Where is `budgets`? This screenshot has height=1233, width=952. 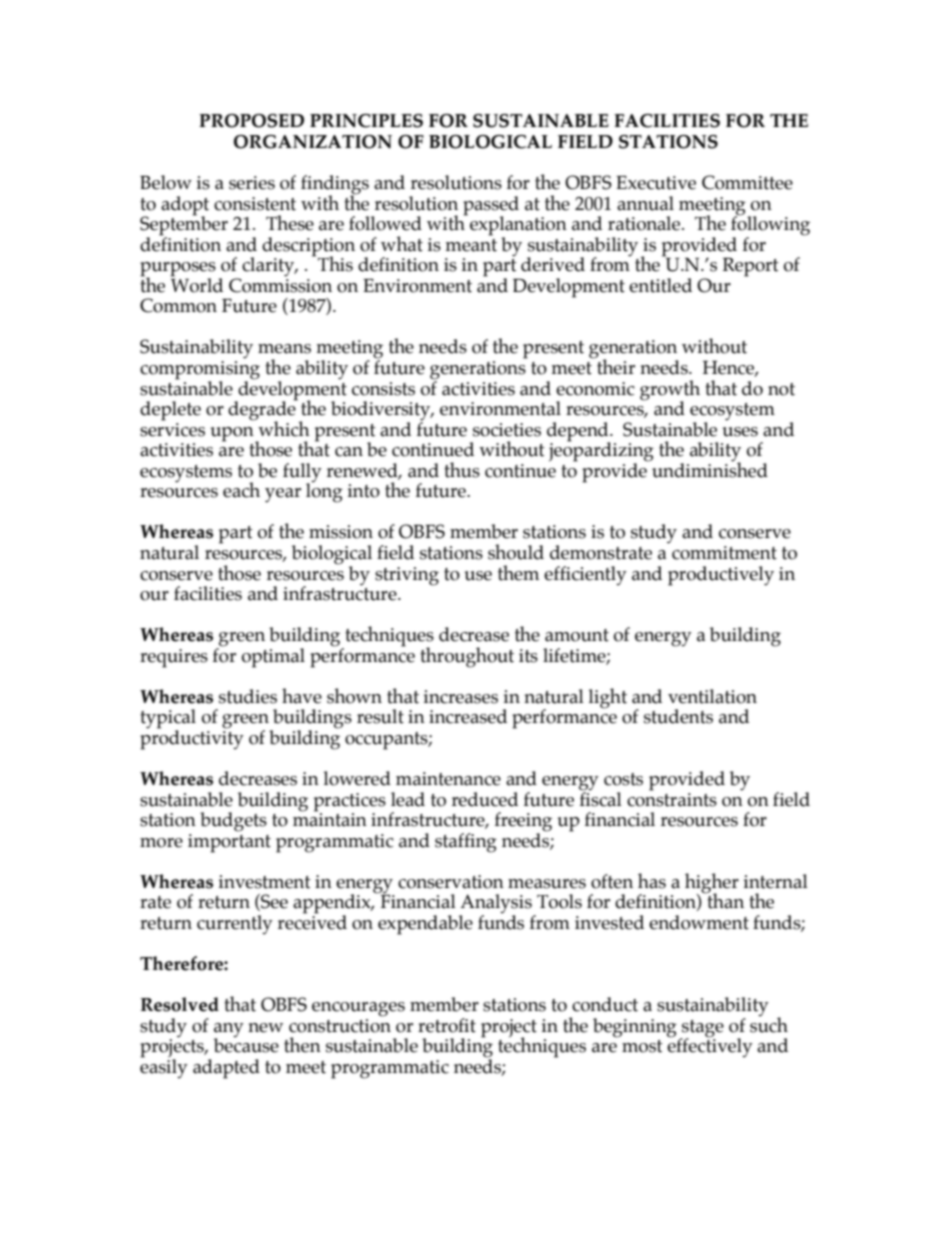
budgets is located at coordinates (233, 822).
